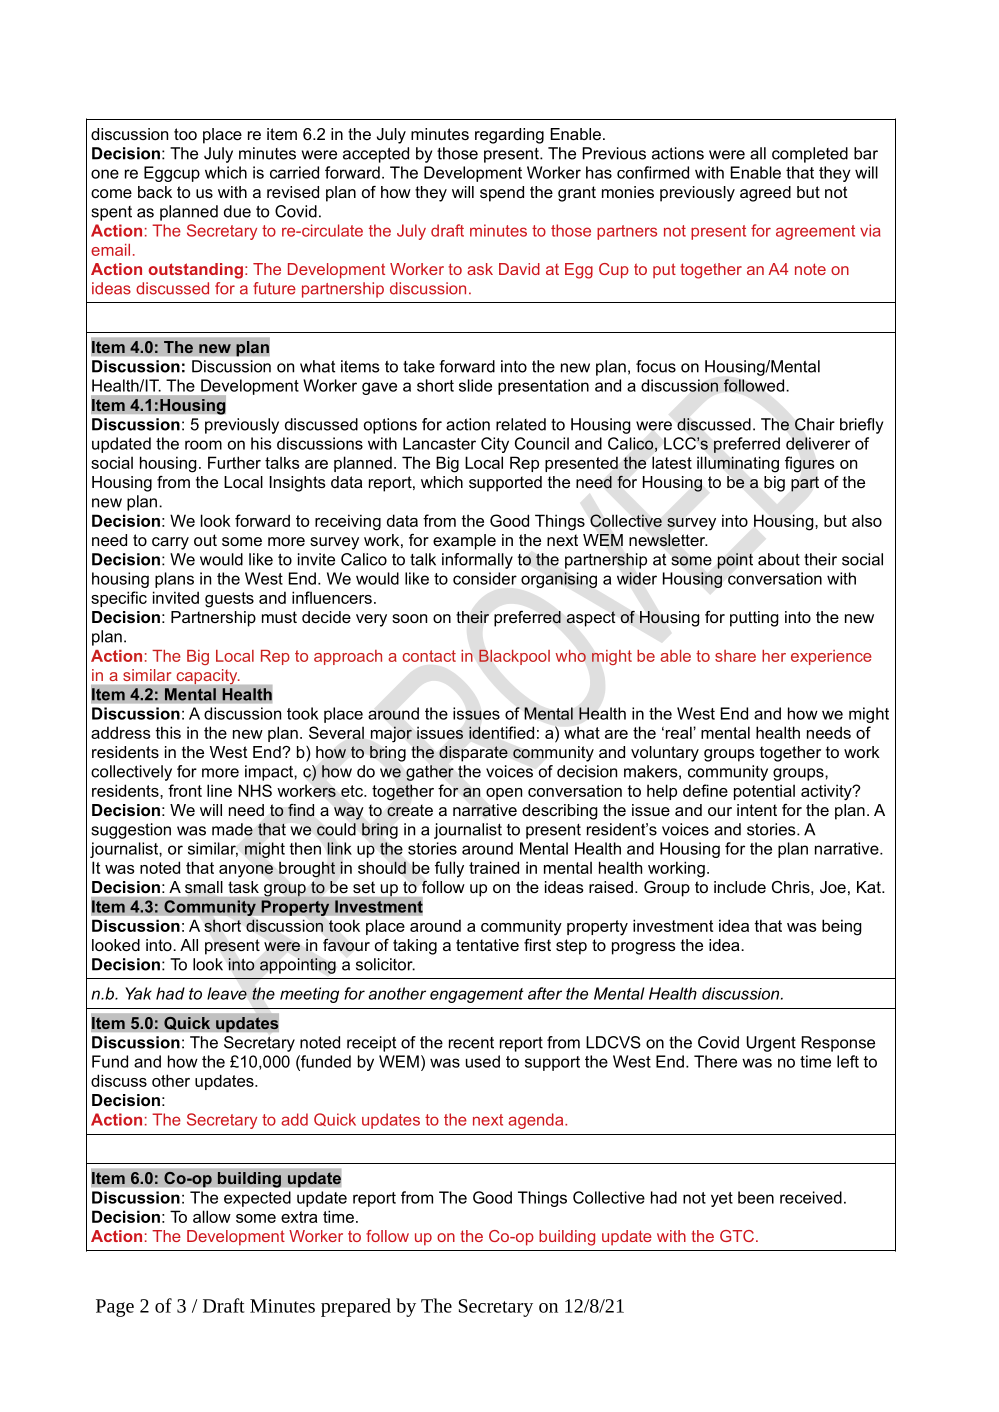  What do you see at coordinates (810, 464) in the document?
I see `figures` at bounding box center [810, 464].
